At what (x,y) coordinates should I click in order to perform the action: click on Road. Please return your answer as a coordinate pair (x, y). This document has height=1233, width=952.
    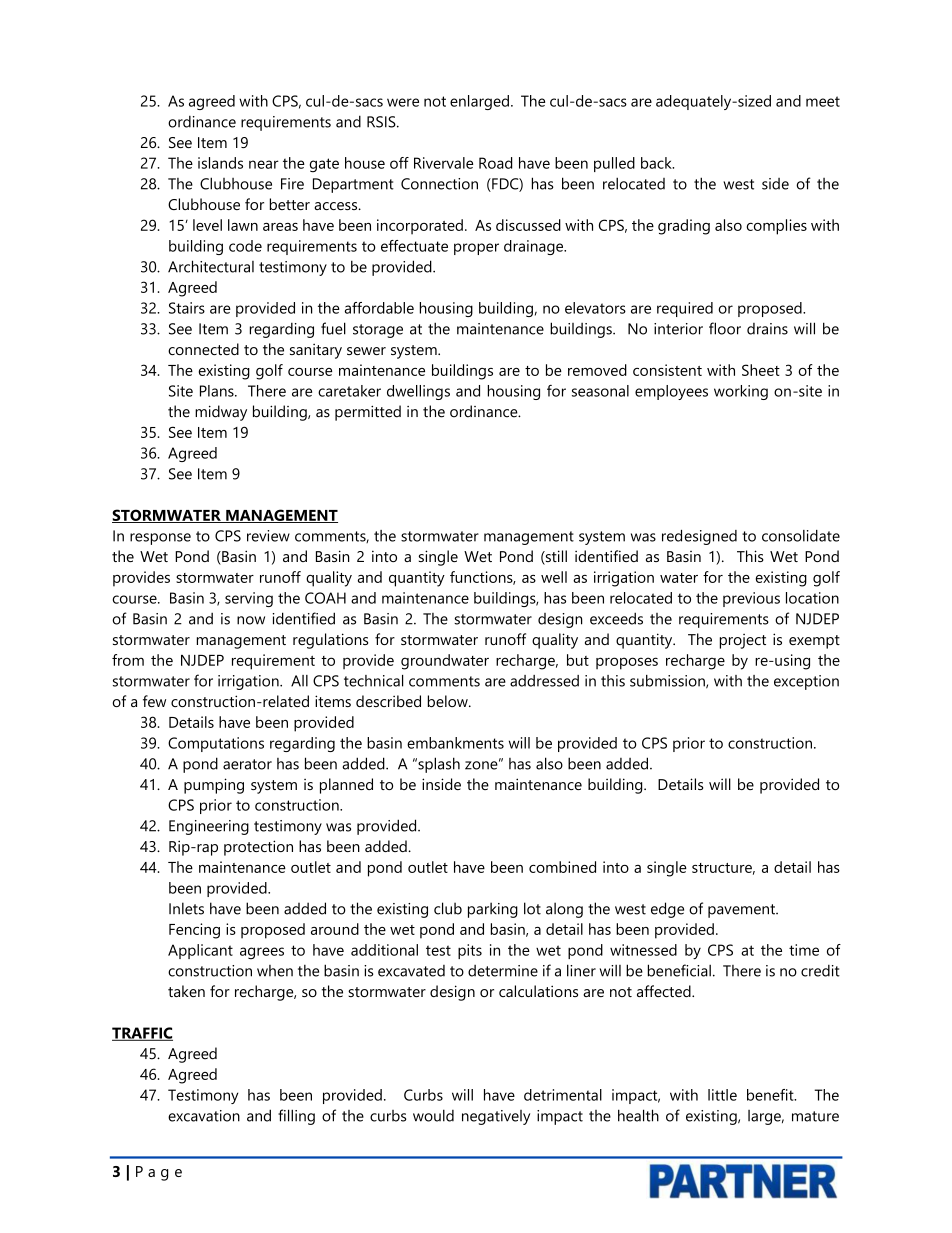
    Looking at the image, I should click on (495, 163).
